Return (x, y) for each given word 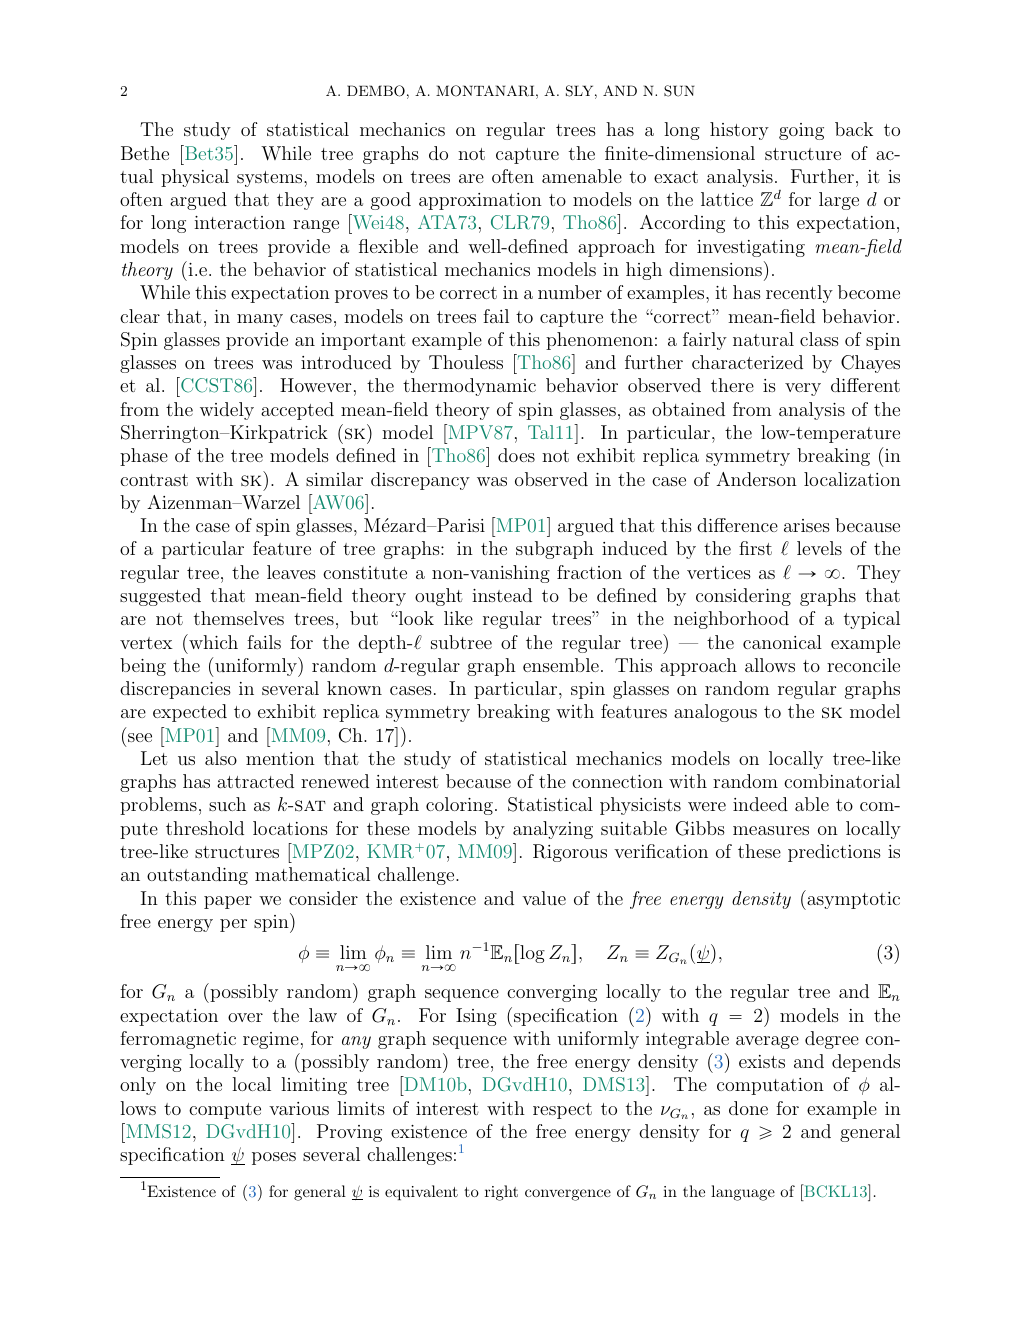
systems (271, 179)
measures (771, 830)
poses (274, 1158)
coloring (459, 806)
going (801, 131)
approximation (480, 201)
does (516, 455)
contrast (154, 480)
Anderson (756, 479)
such (227, 804)
